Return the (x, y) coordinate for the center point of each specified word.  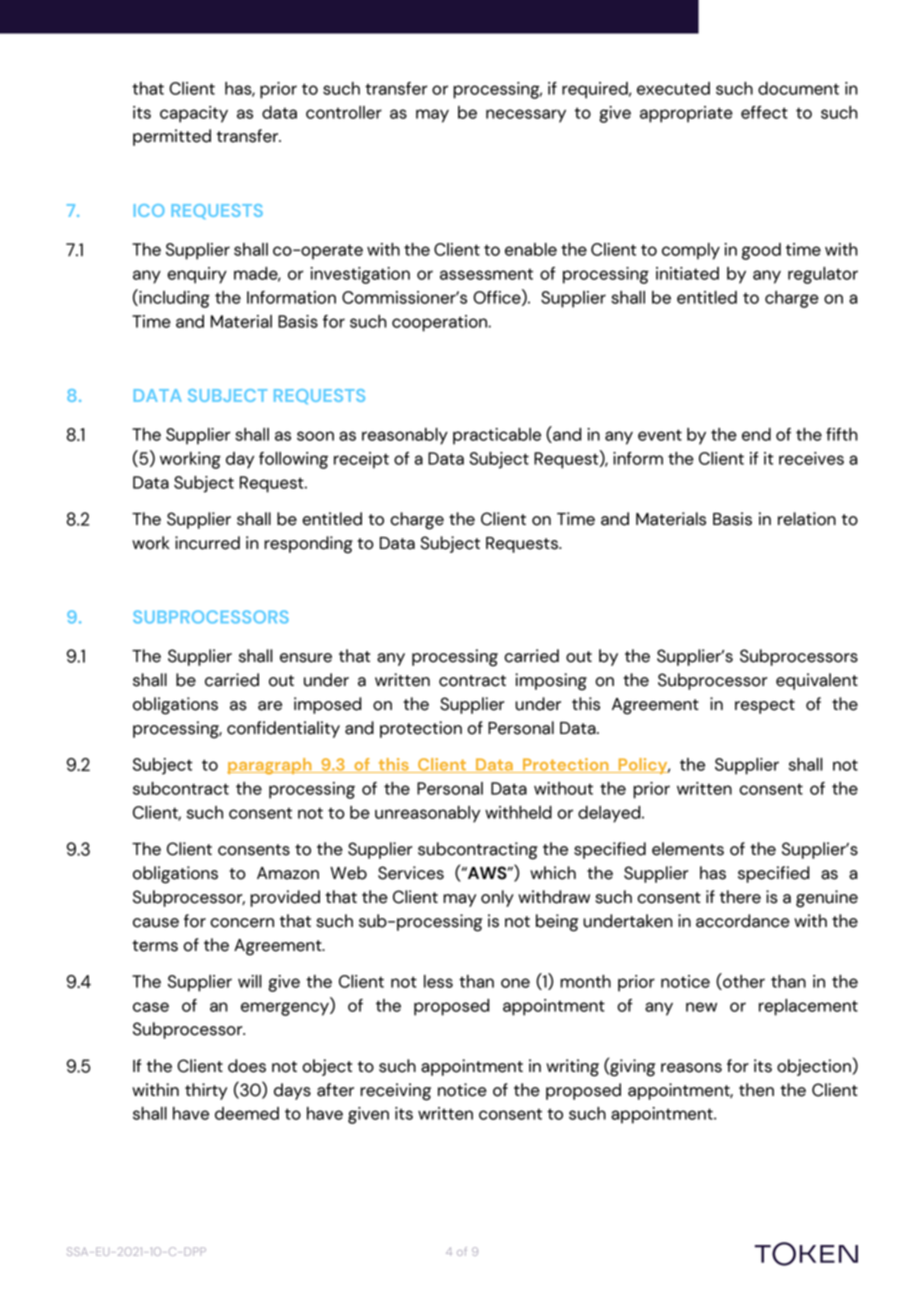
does (247, 1066)
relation (807, 519)
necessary (526, 116)
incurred (207, 543)
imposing (551, 682)
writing (572, 1068)
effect (764, 112)
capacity (194, 114)
